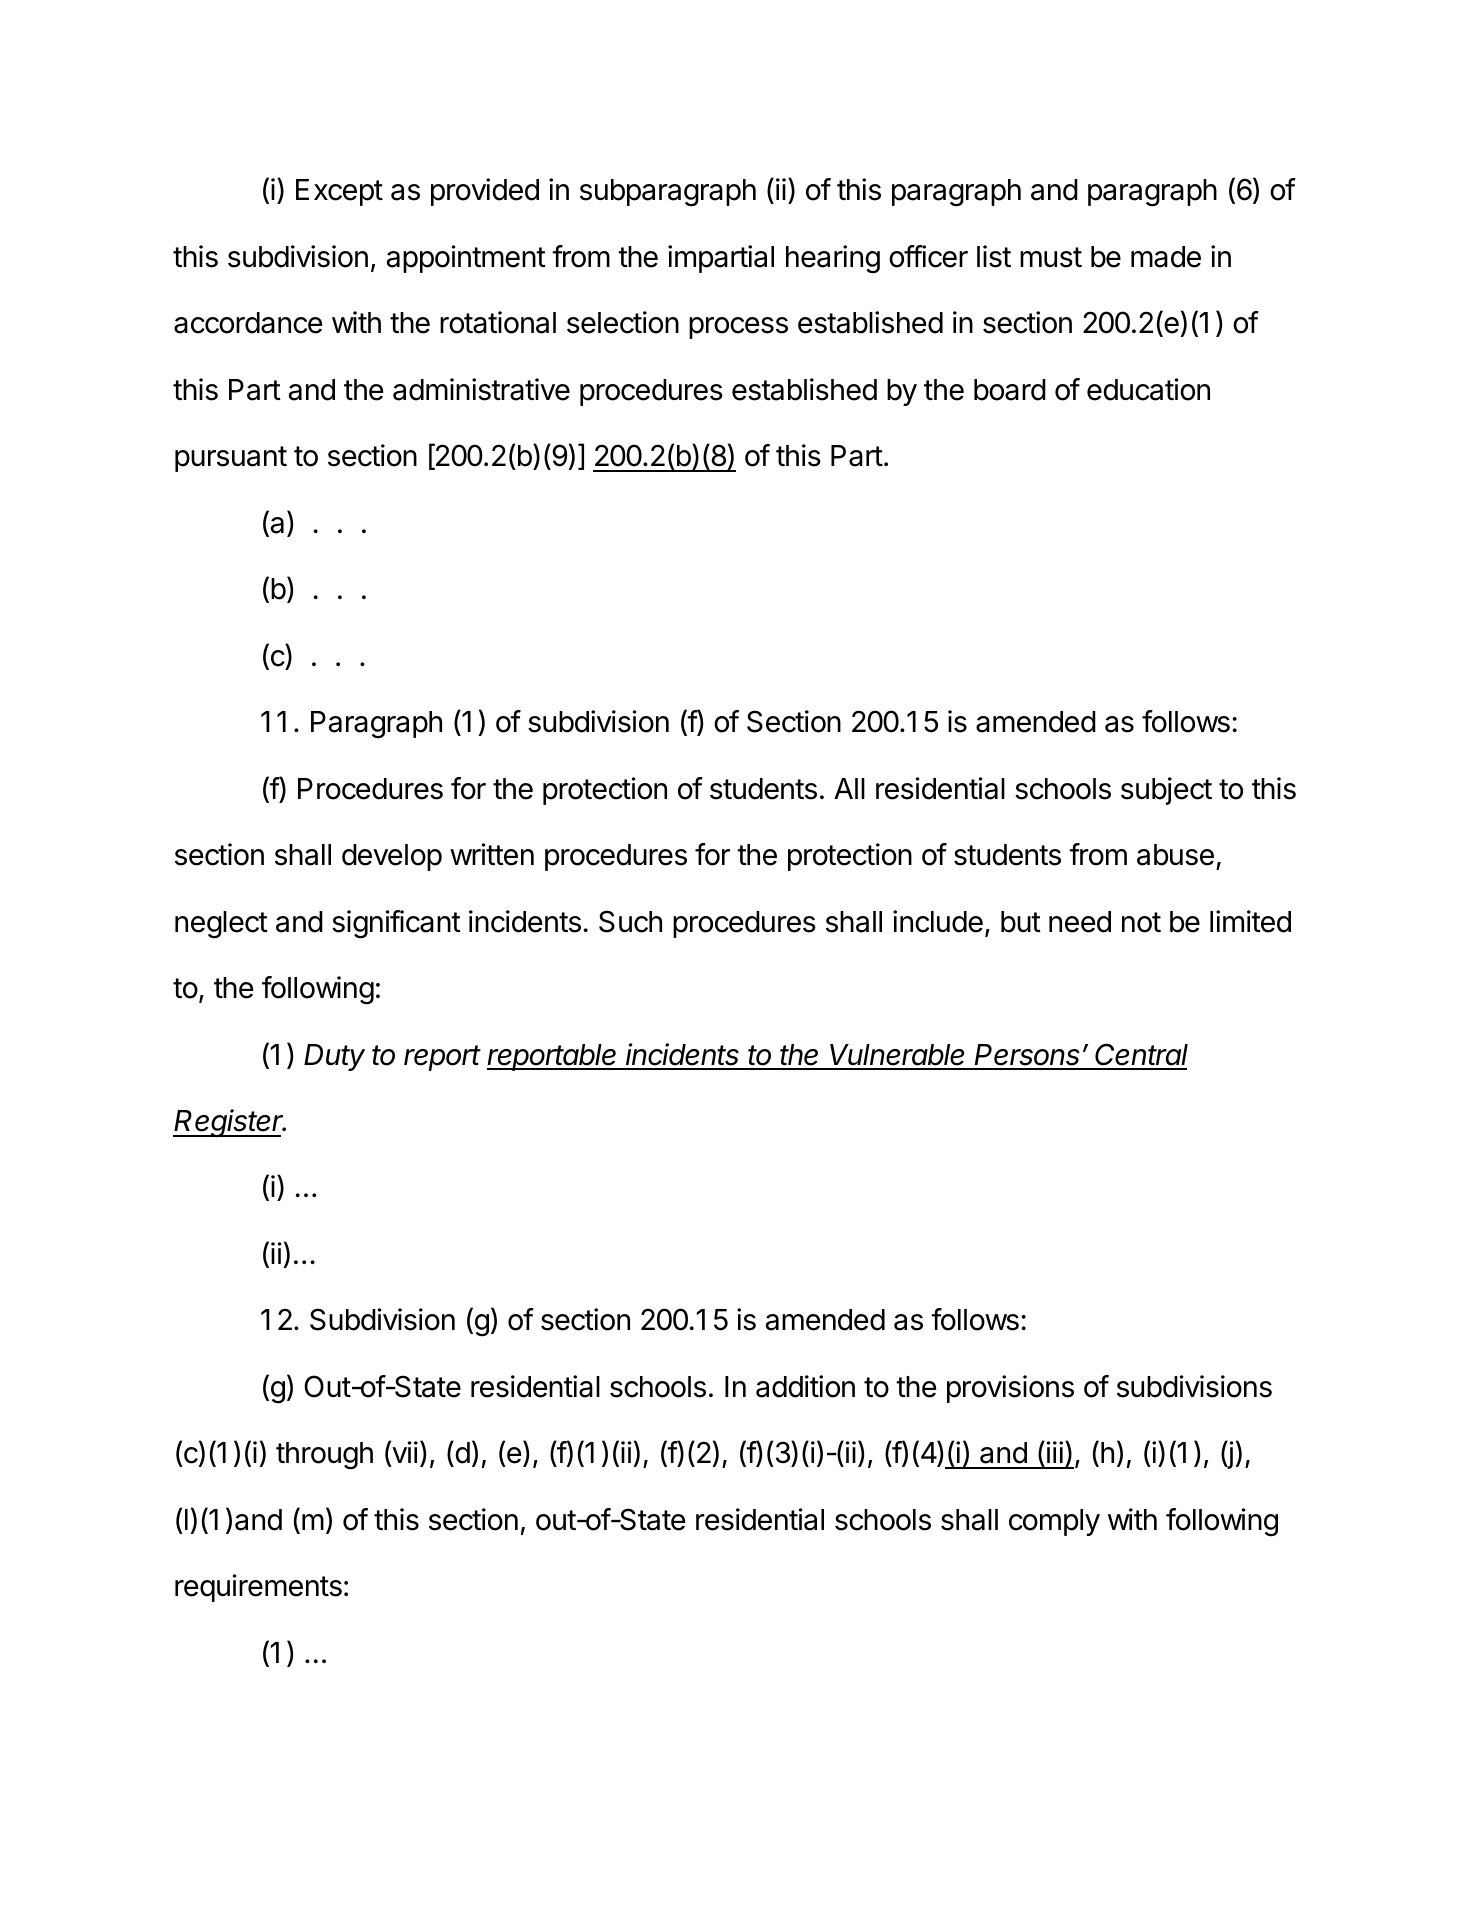 This image has height=1908, width=1474. Describe the element at coordinates (392, 857) in the image. I see `develop` at that location.
